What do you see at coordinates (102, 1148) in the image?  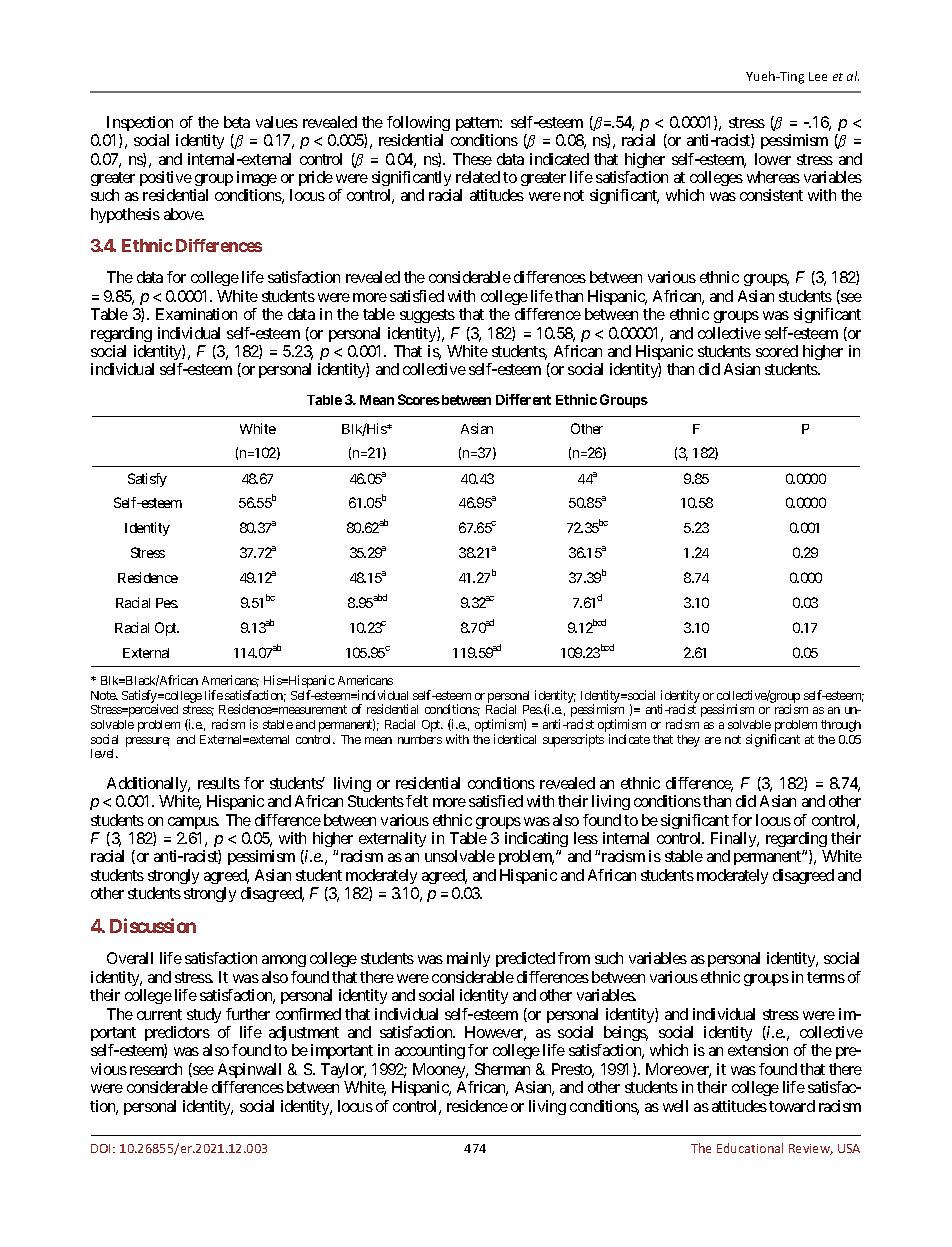 I see `DOI` at bounding box center [102, 1148].
